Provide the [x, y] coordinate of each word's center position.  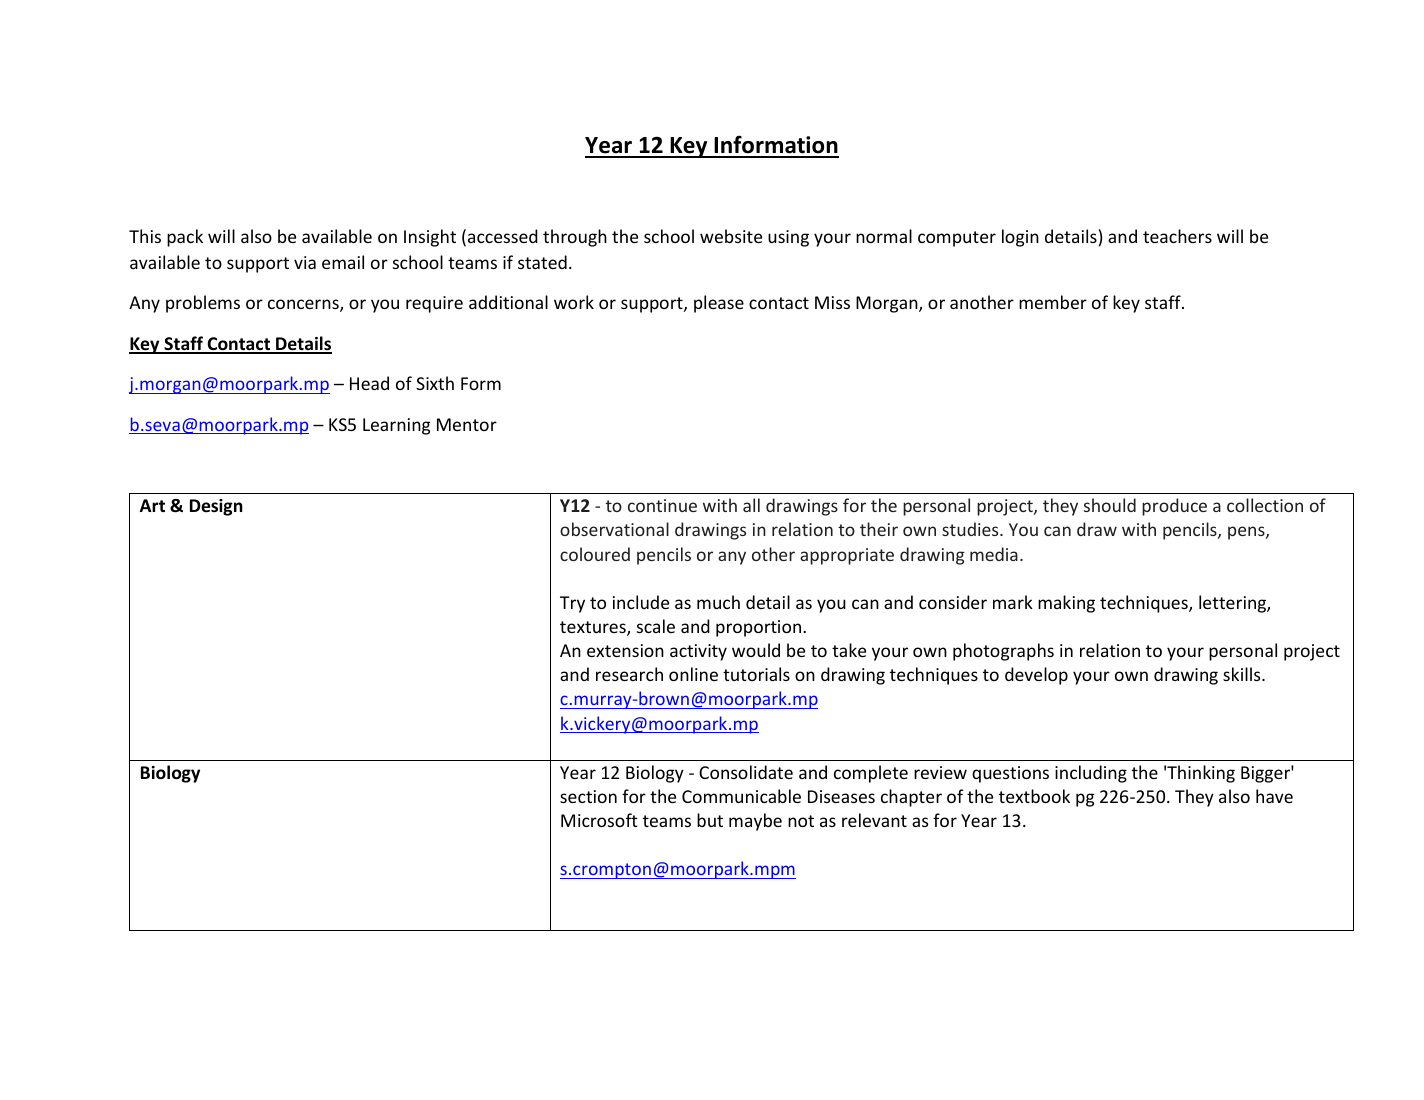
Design [216, 507]
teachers [1177, 236]
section [588, 796]
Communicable [741, 796]
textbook [1034, 796]
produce [1174, 507]
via [305, 262]
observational [614, 529]
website [731, 236]
